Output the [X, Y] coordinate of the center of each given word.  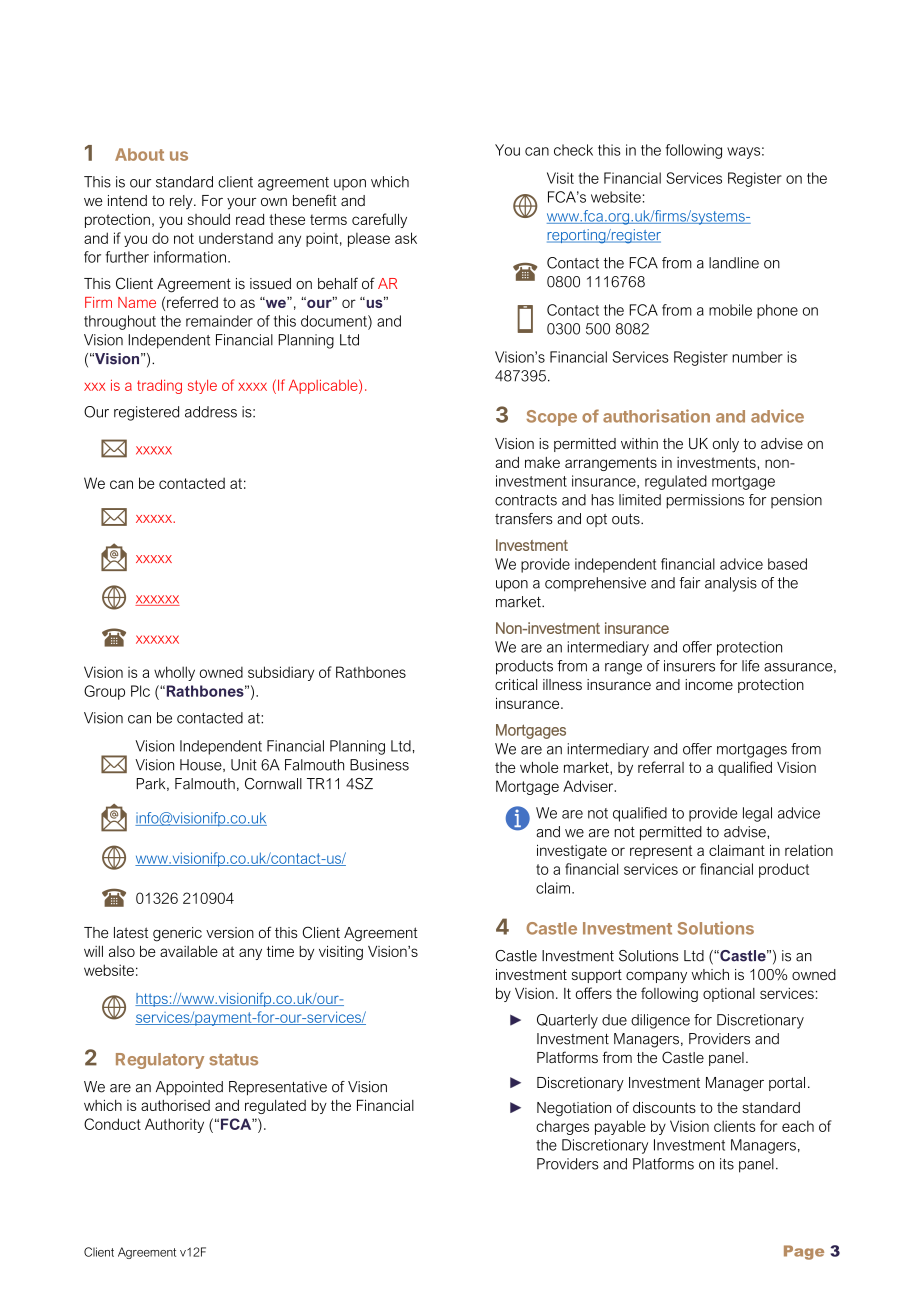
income [709, 684]
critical [516, 684]
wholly [174, 673]
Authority [174, 1125]
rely [182, 202]
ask [406, 238]
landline [734, 263]
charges [562, 1127]
